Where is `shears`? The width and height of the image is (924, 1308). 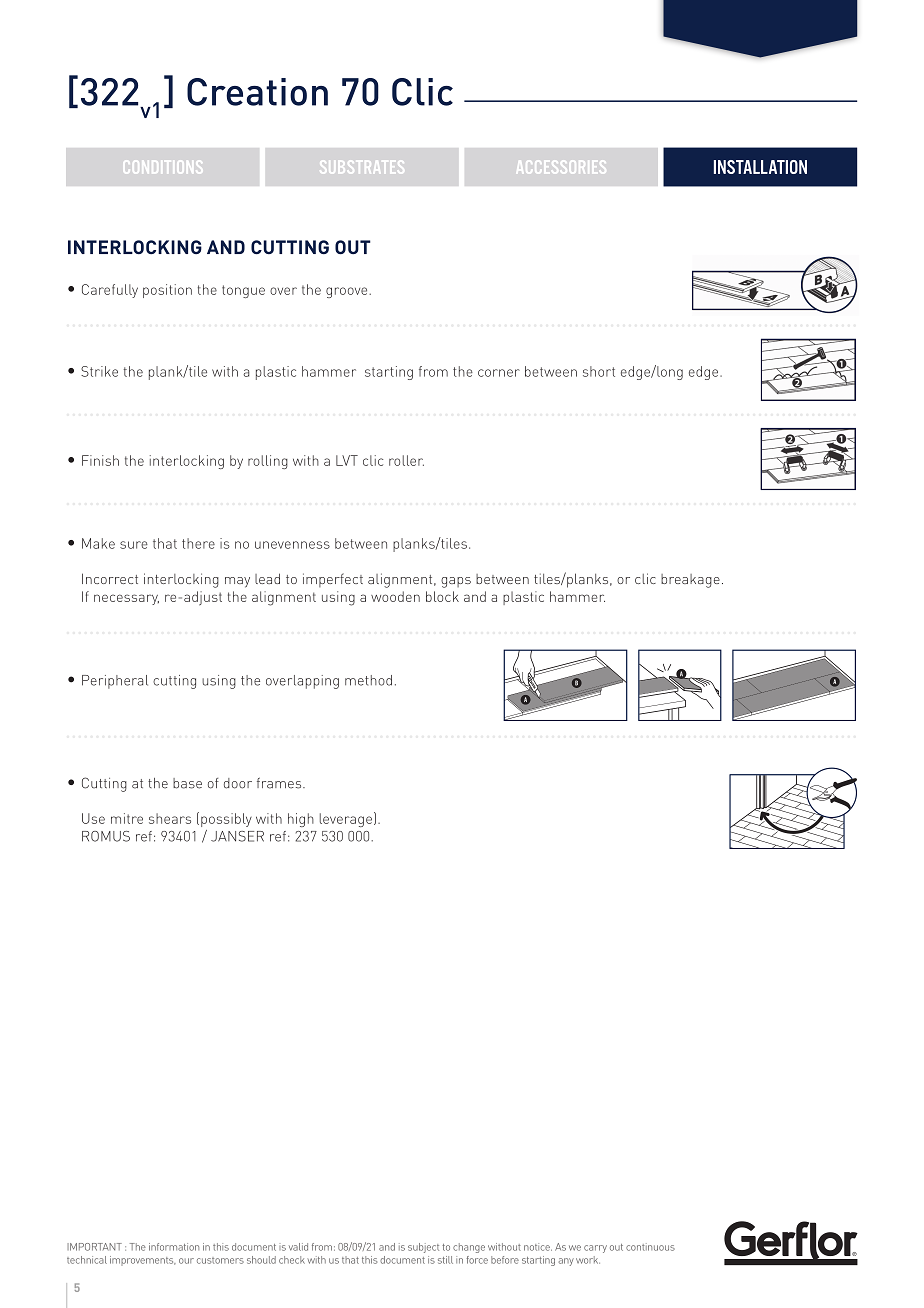
shears is located at coordinates (170, 818).
